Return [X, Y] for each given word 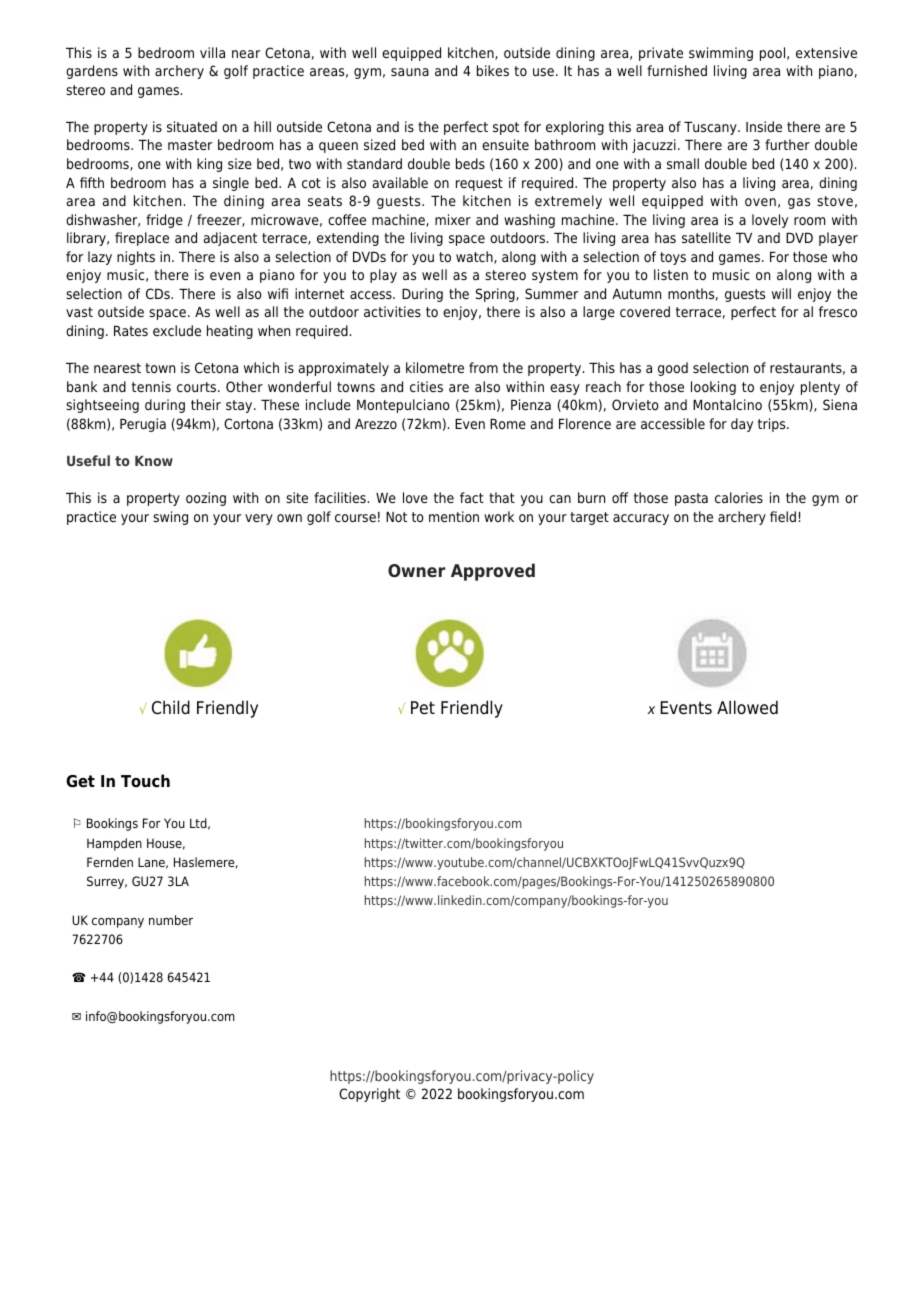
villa [212, 52]
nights [136, 258]
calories [739, 497]
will [781, 293]
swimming [721, 54]
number [171, 920]
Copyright [369, 1095]
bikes [493, 70]
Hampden [114, 844]
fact [472, 497]
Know [154, 461]
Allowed [747, 707]
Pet [423, 708]
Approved [493, 572]
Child [171, 707]
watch [475, 257]
